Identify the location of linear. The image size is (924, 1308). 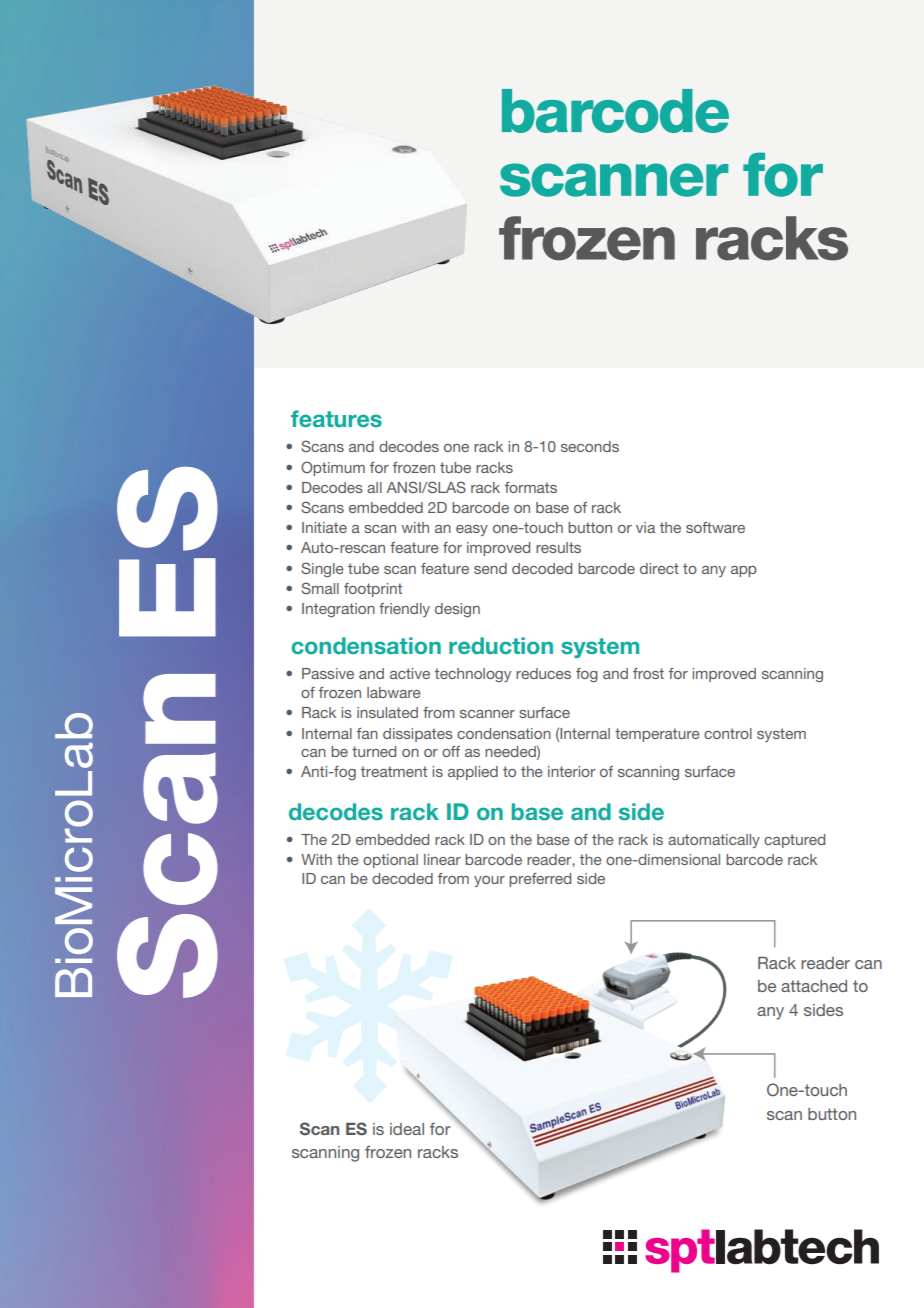
(442, 859).
